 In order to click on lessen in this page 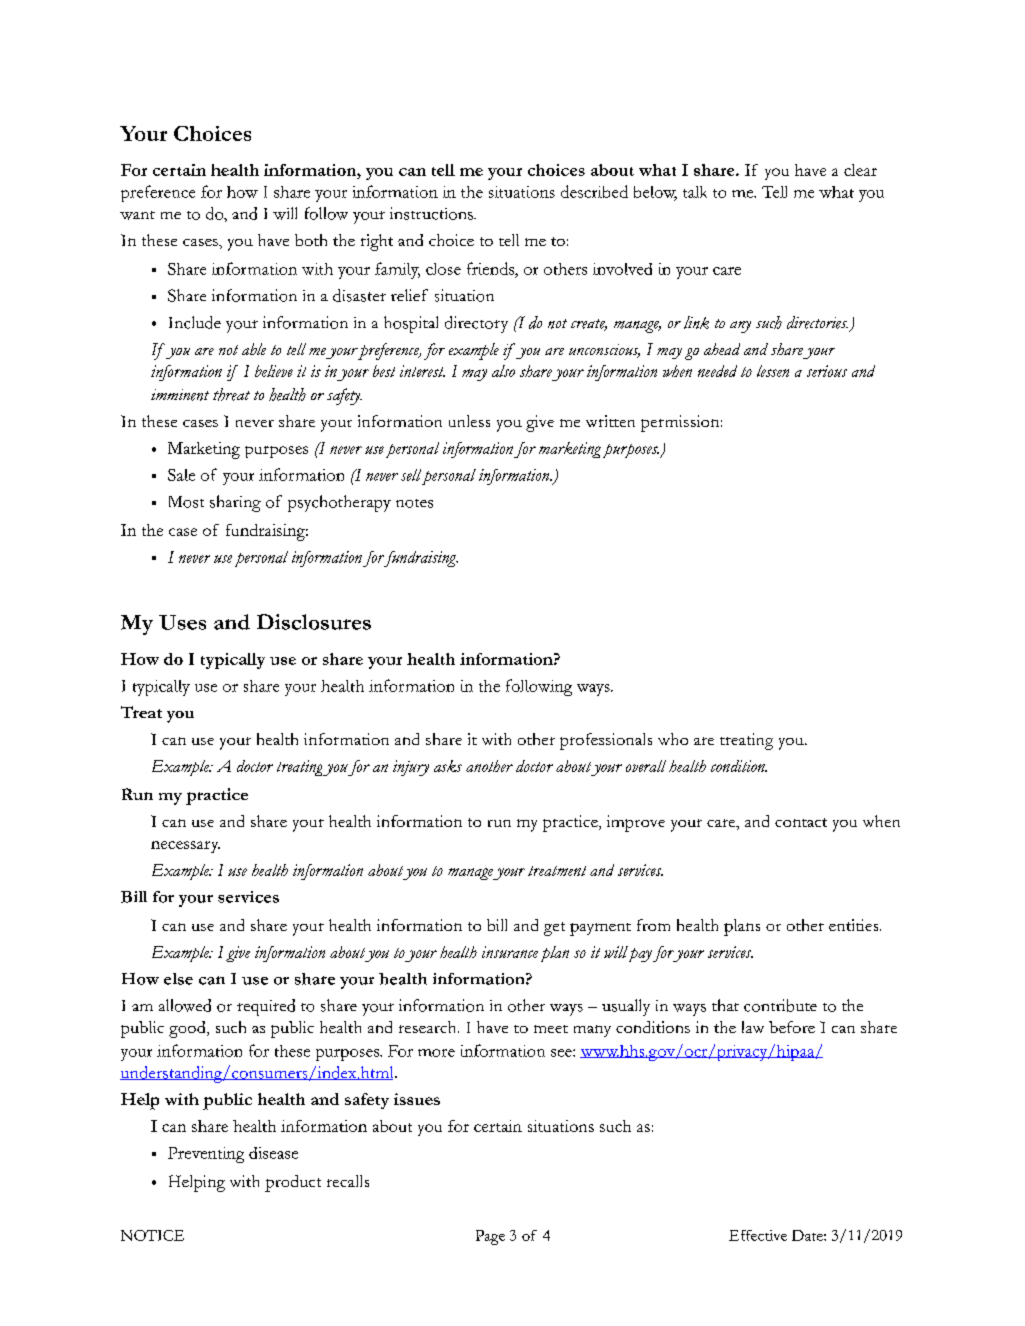, I will do `click(773, 371)`.
